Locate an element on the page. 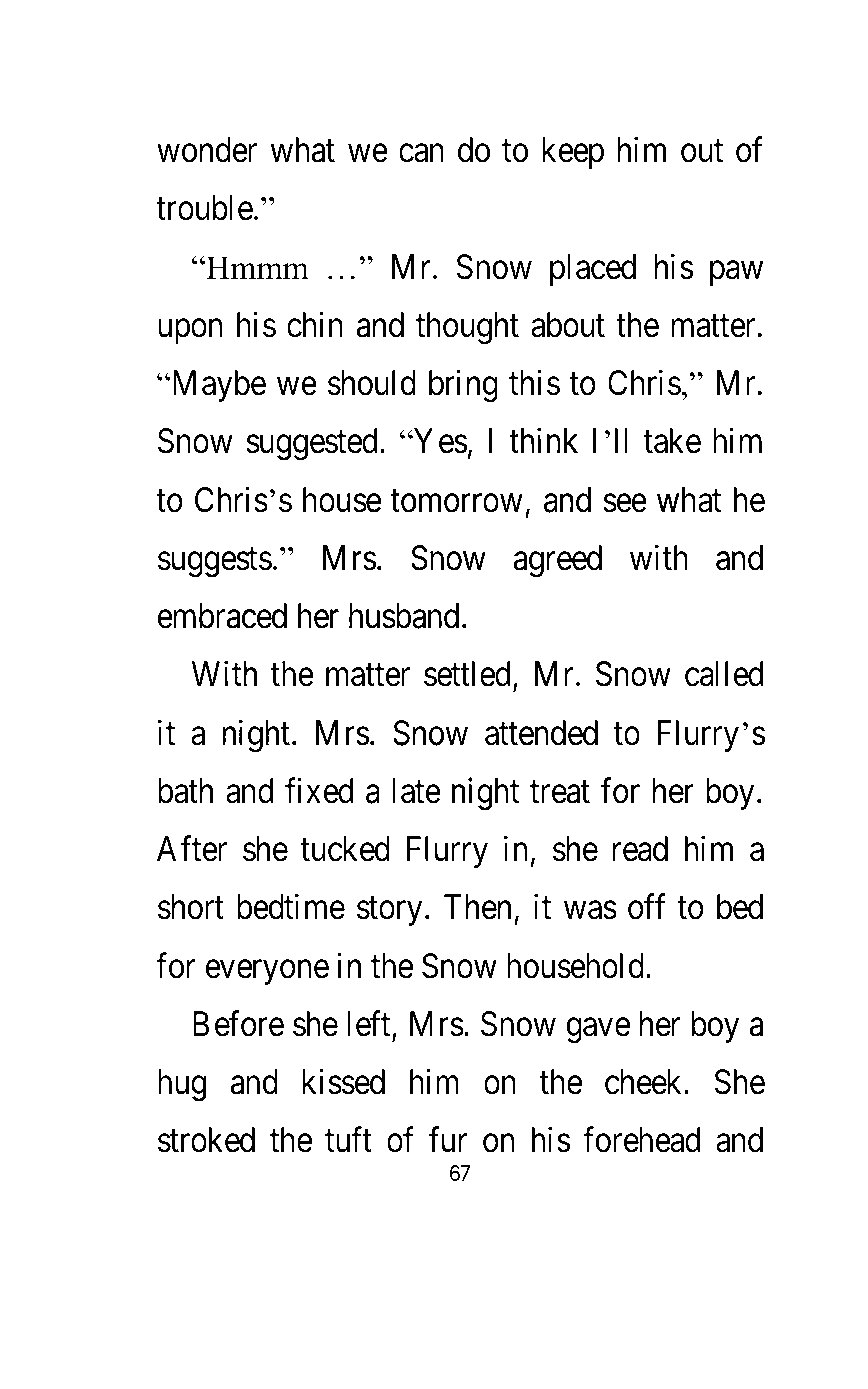 Image resolution: width=868 pixels, height=1389 pixels. stroked is located at coordinates (206, 1140).
